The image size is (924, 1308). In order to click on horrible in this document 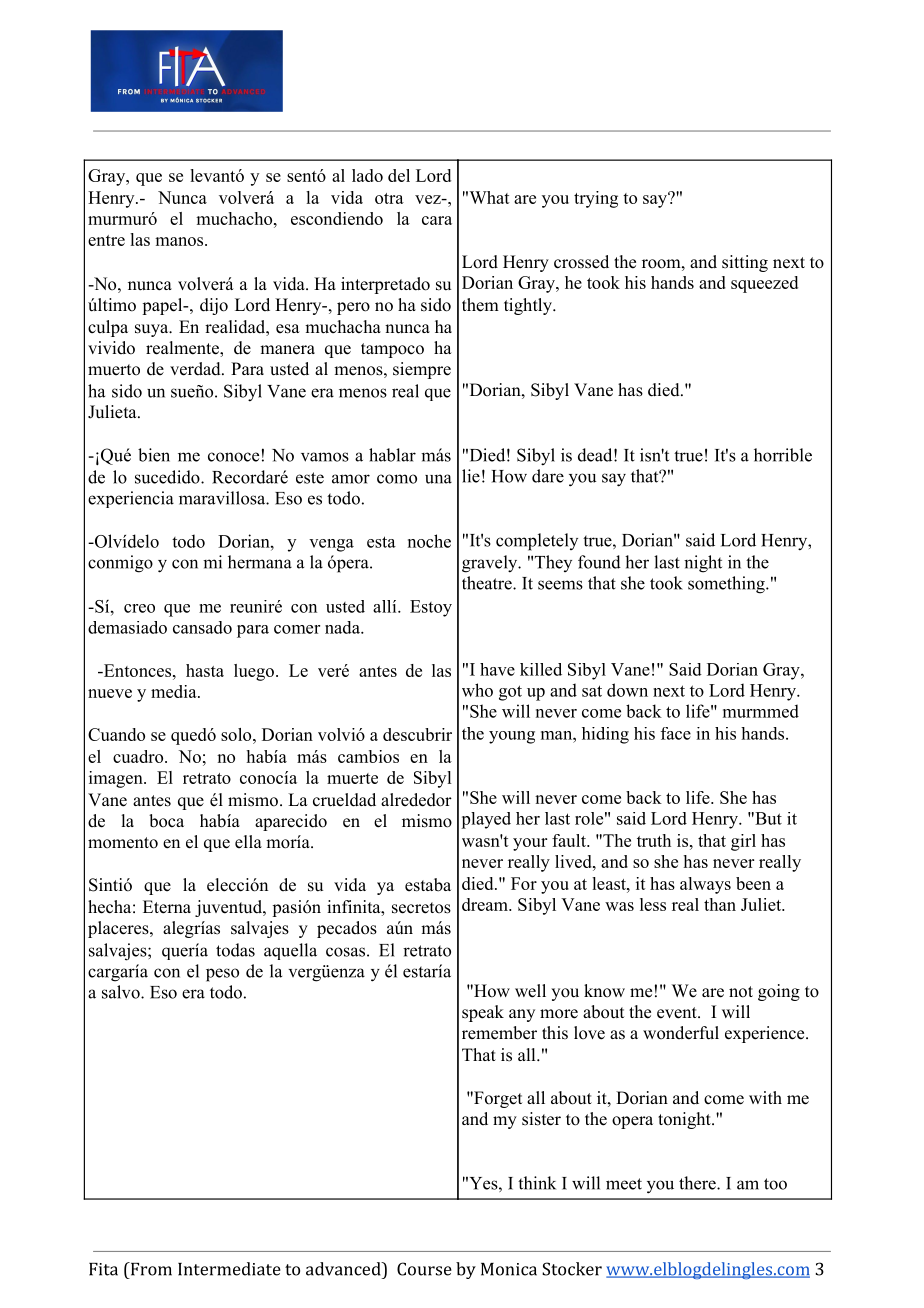, I will do `click(783, 455)`.
